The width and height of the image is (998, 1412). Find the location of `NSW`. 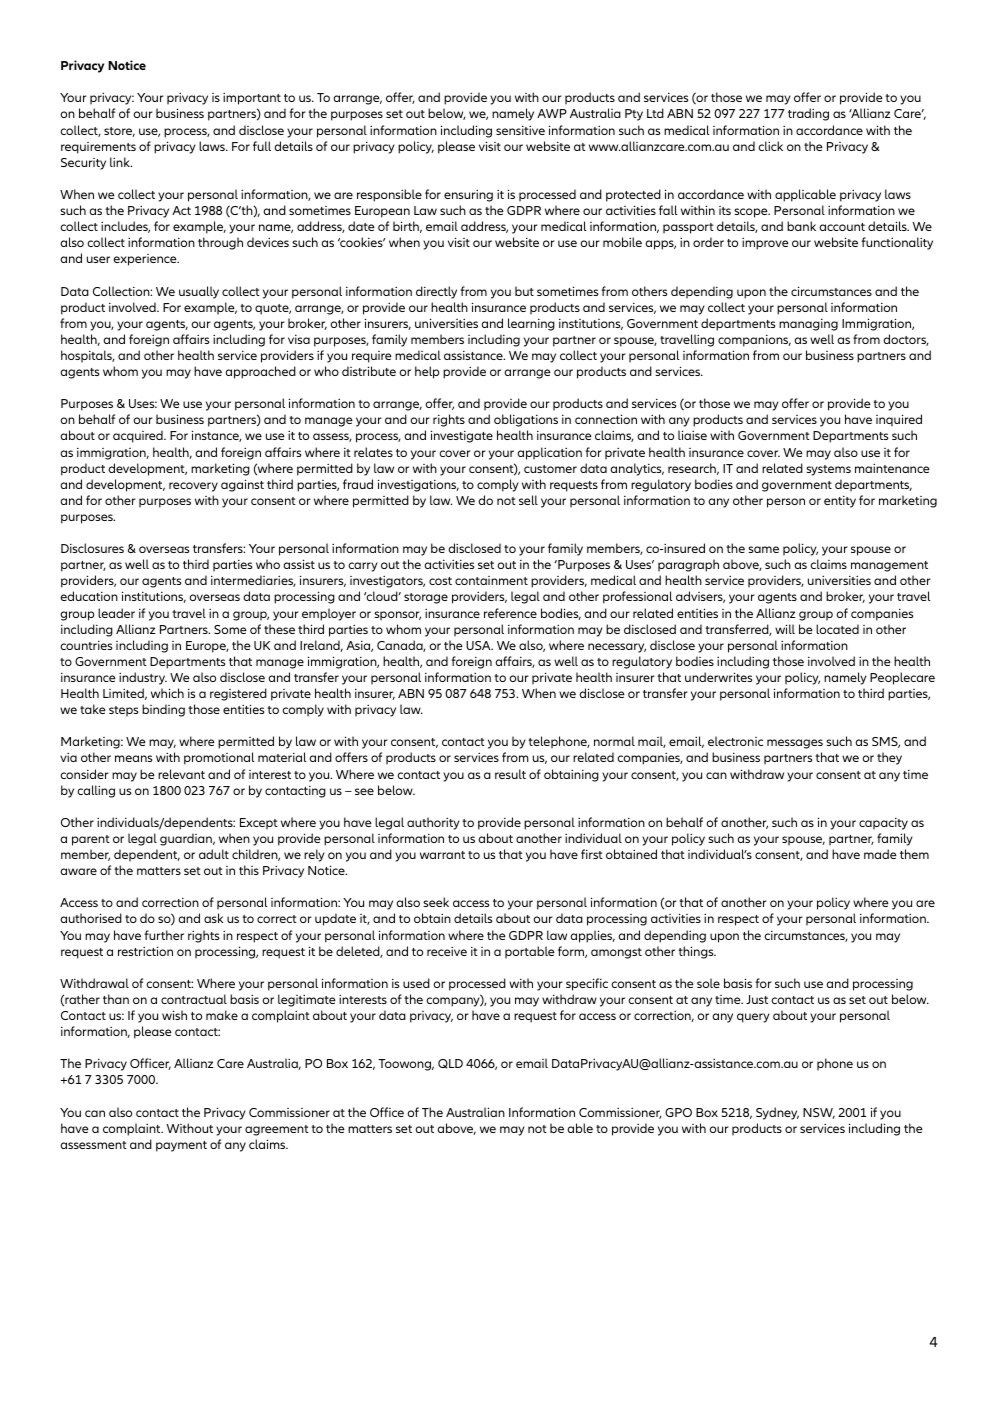

NSW is located at coordinates (819, 1113).
